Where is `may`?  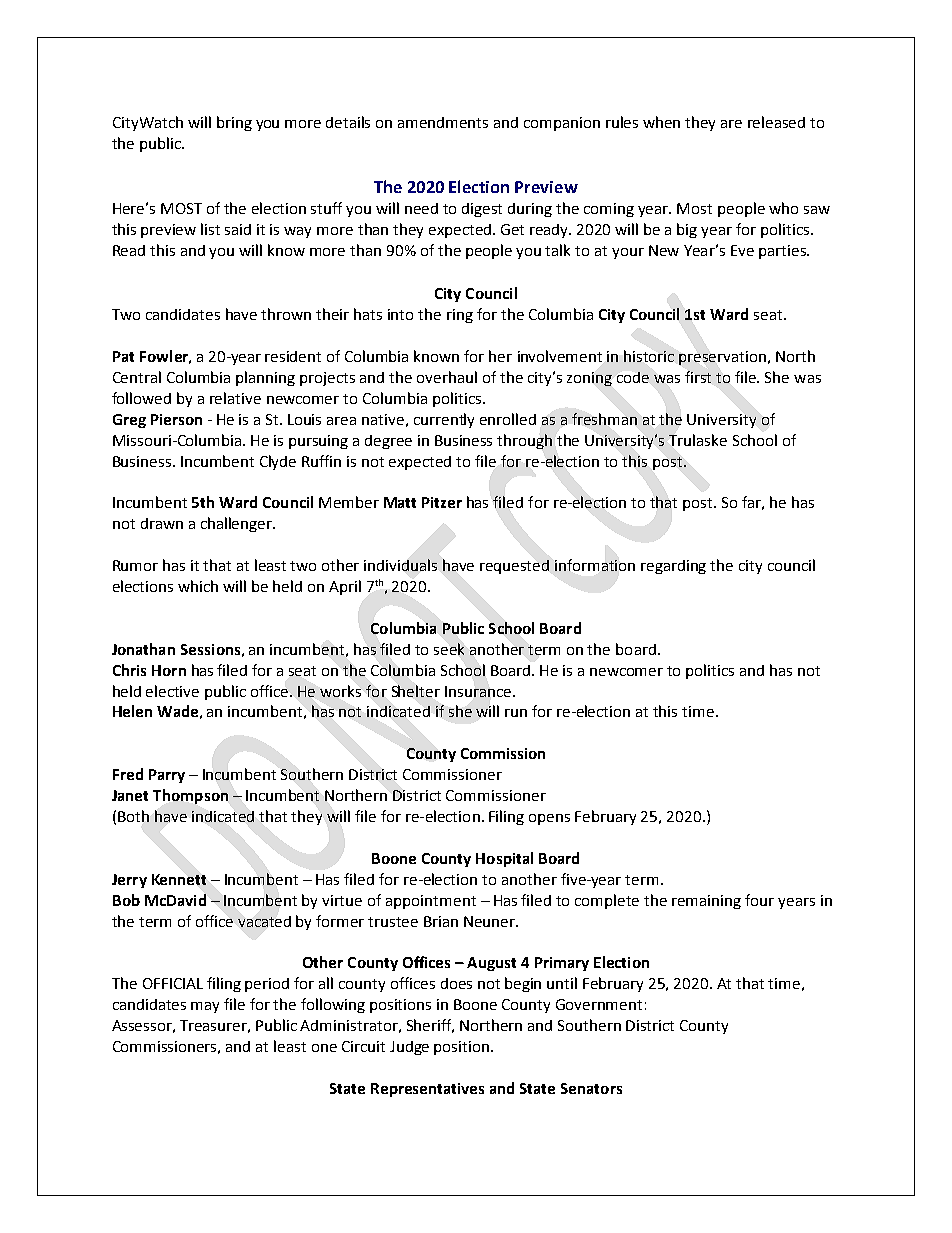 may is located at coordinates (205, 1007).
